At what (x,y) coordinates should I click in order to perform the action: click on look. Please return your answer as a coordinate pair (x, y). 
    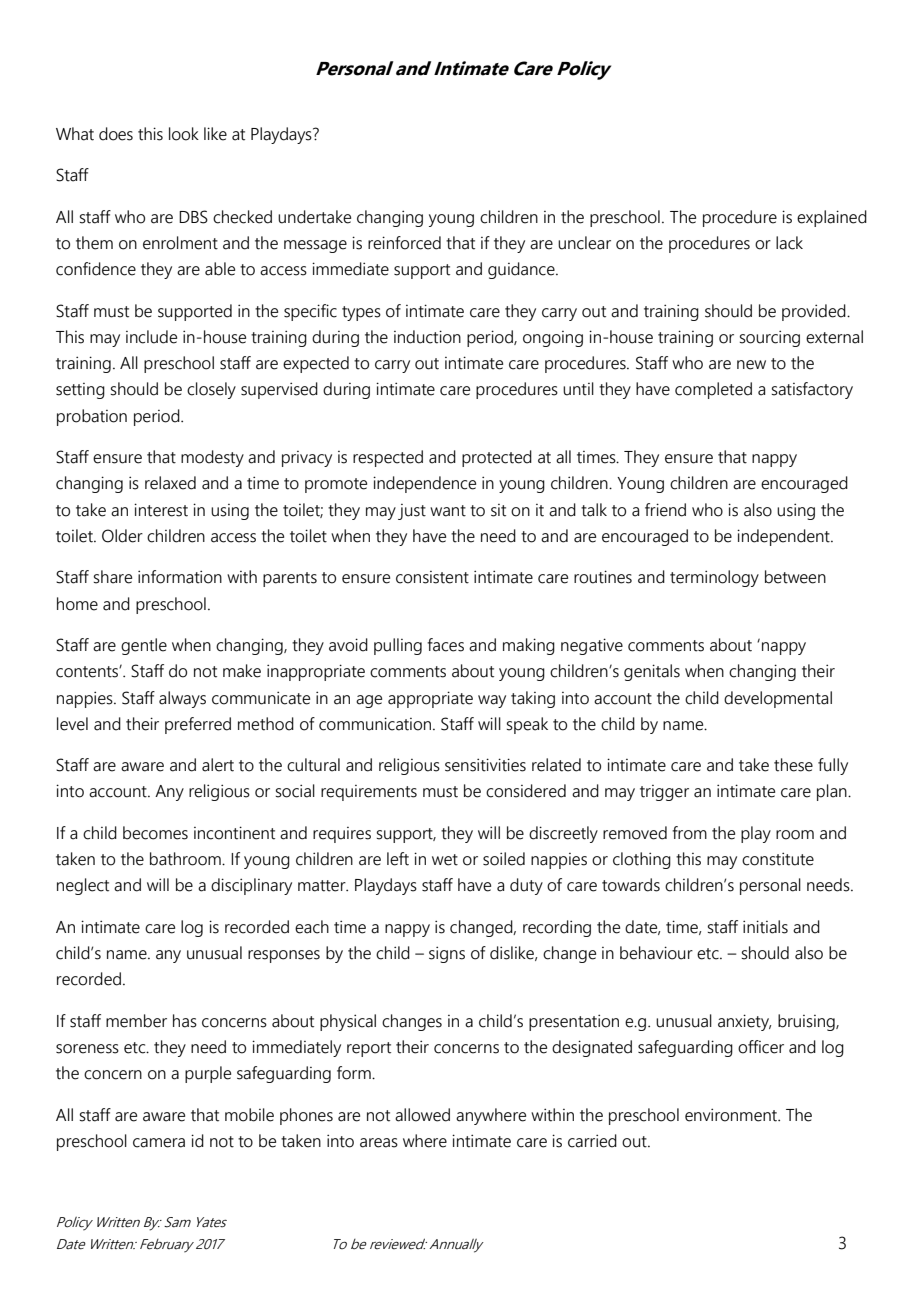
    Looking at the image, I should click on (184, 134).
